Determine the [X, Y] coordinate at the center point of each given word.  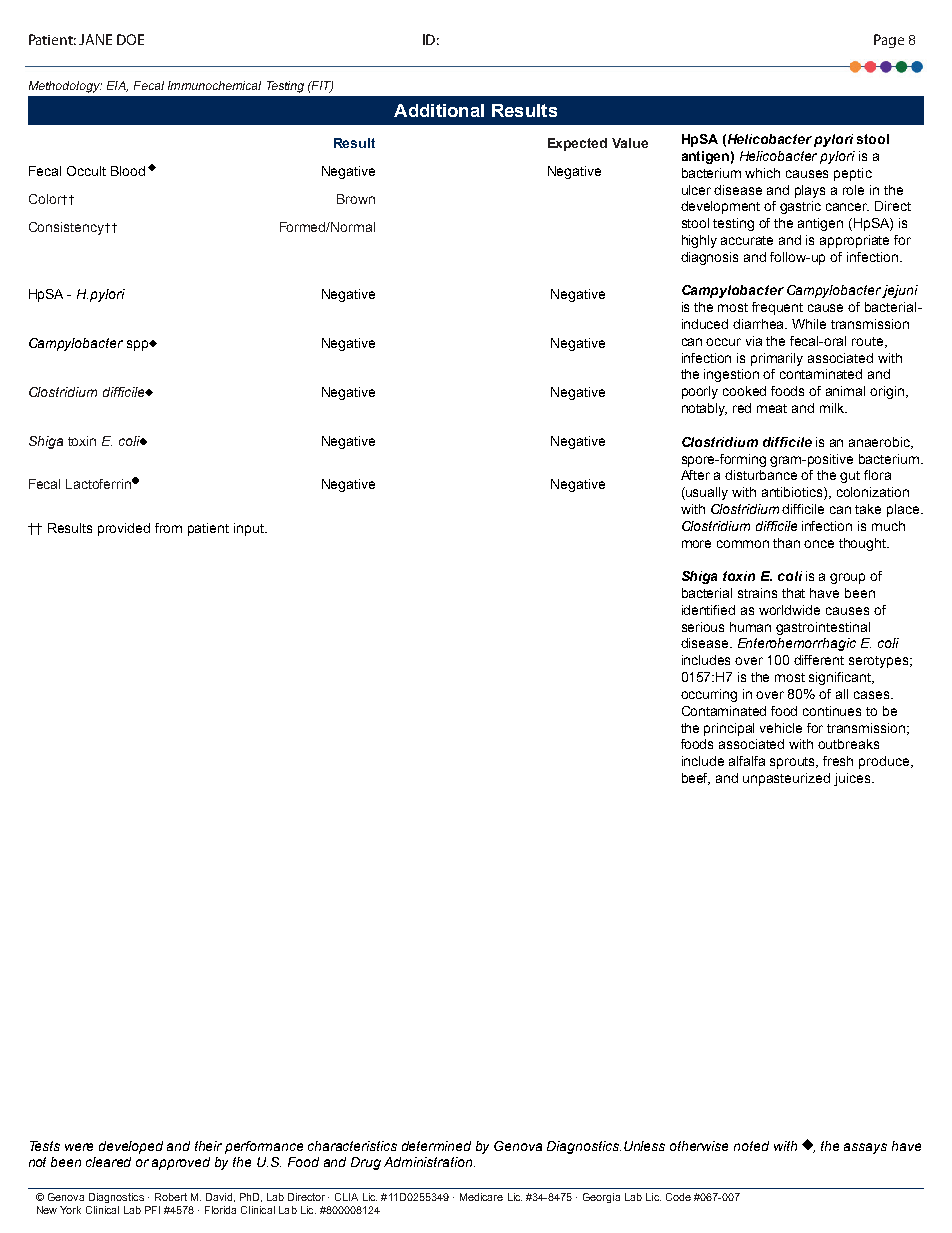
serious [703, 627]
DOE [130, 39]
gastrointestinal [823, 628]
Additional [439, 110]
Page [889, 41]
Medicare [481, 1197]
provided [124, 529]
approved [181, 1163]
